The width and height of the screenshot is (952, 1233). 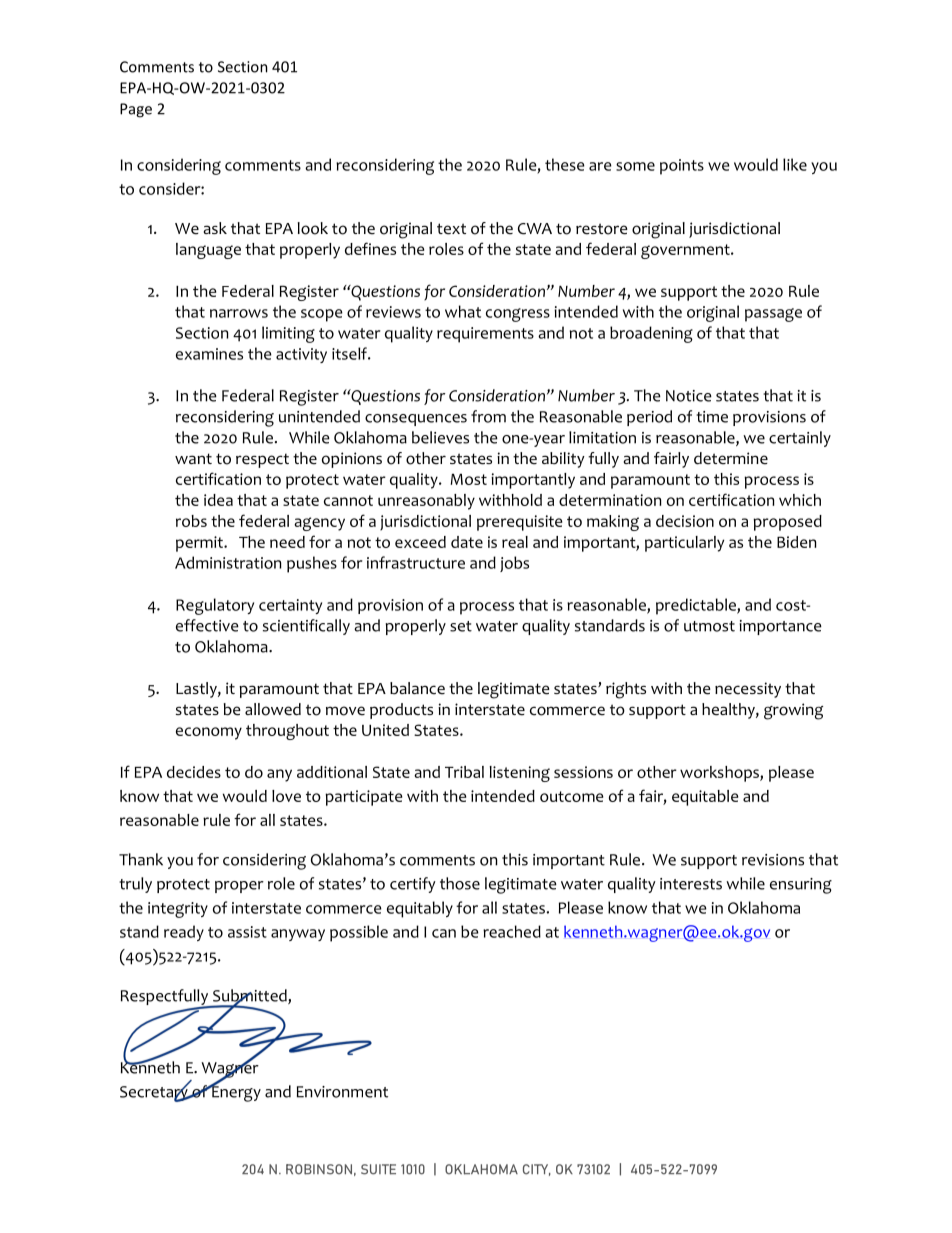 What do you see at coordinates (235, 1093) in the screenshot?
I see `Energy` at bounding box center [235, 1093].
